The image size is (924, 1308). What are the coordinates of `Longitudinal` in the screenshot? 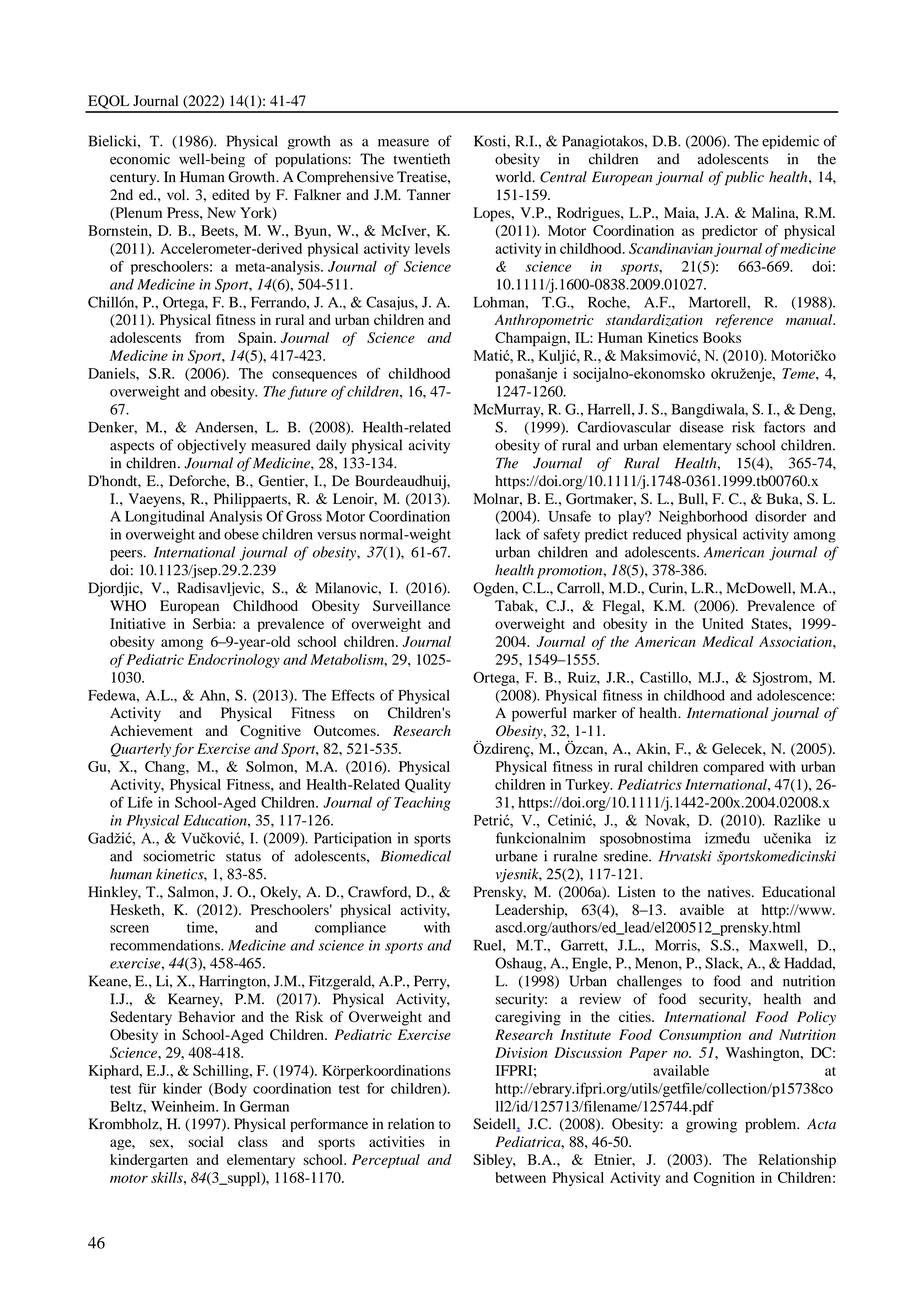 It's located at (165, 517).
